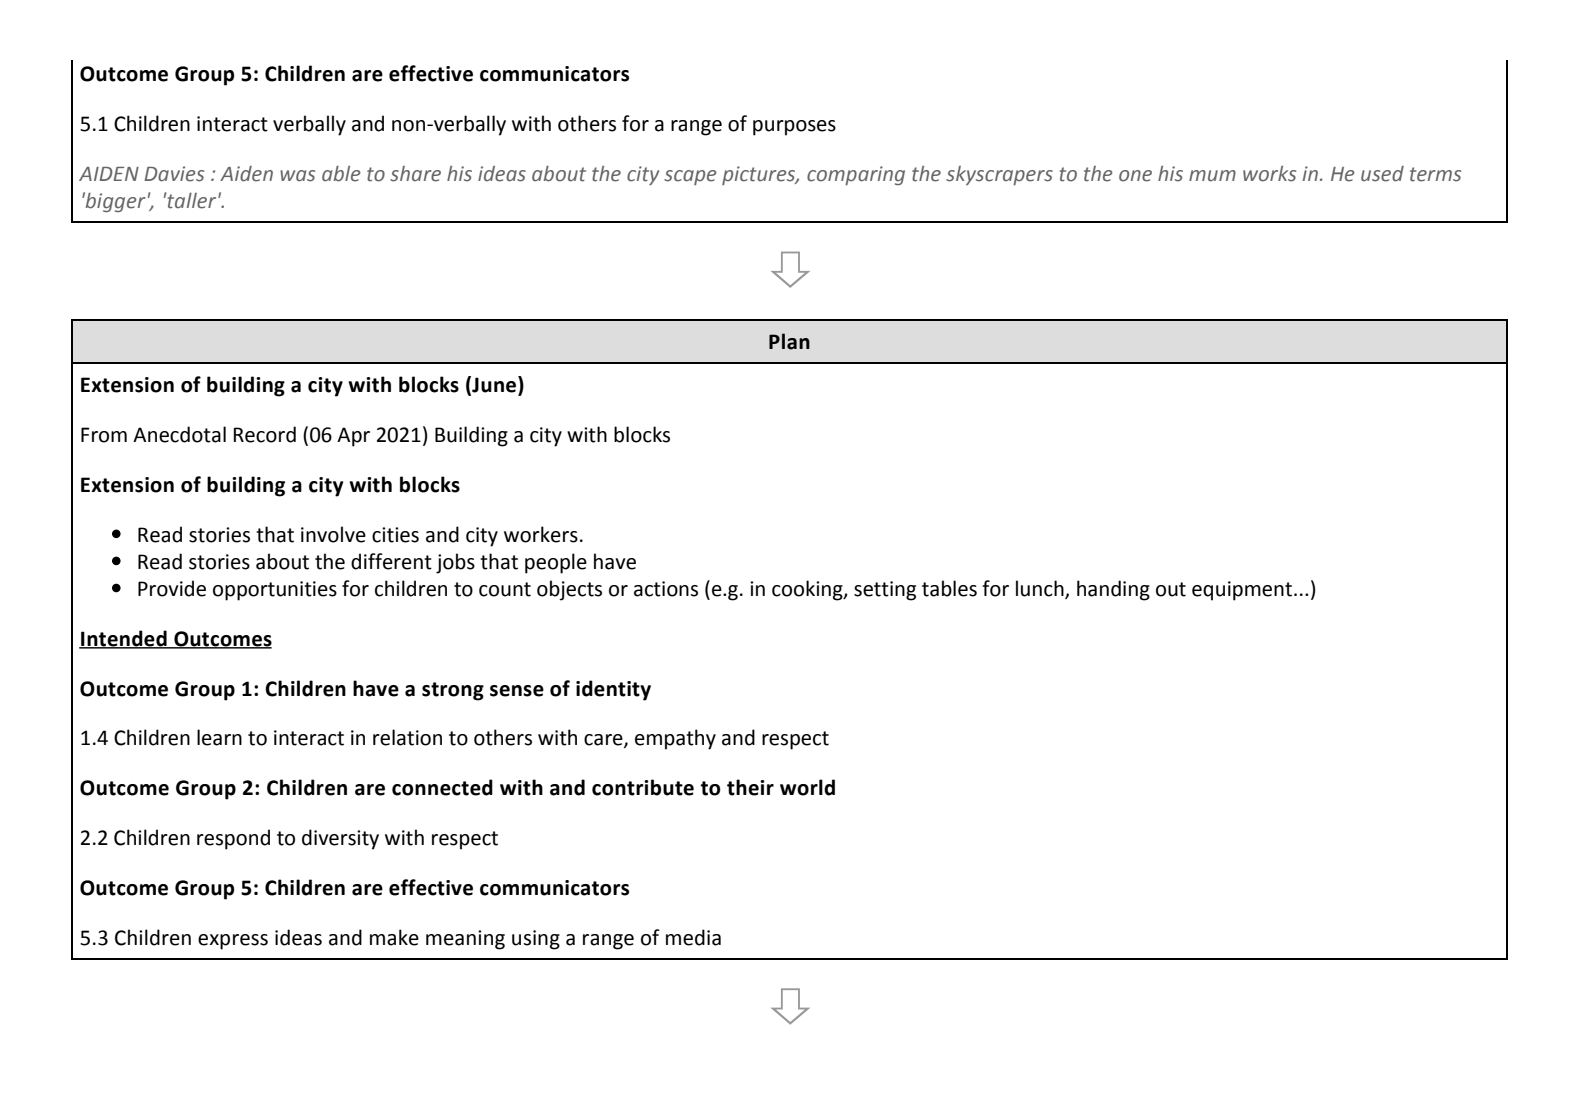 The image size is (1579, 1116). What do you see at coordinates (693, 937) in the image?
I see `media` at bounding box center [693, 937].
